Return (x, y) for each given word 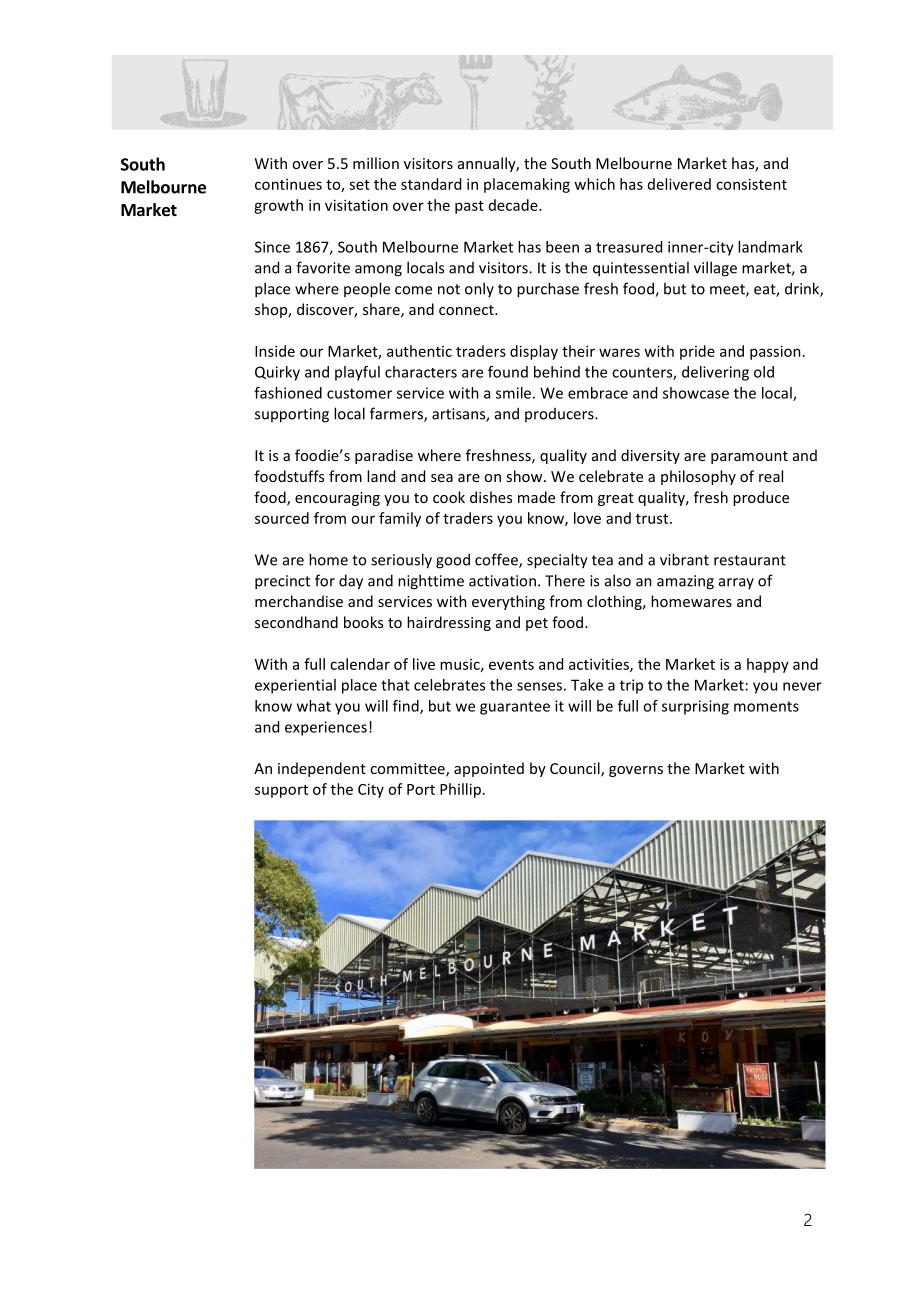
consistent (751, 184)
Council (576, 769)
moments (766, 706)
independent (322, 769)
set (359, 185)
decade (514, 205)
